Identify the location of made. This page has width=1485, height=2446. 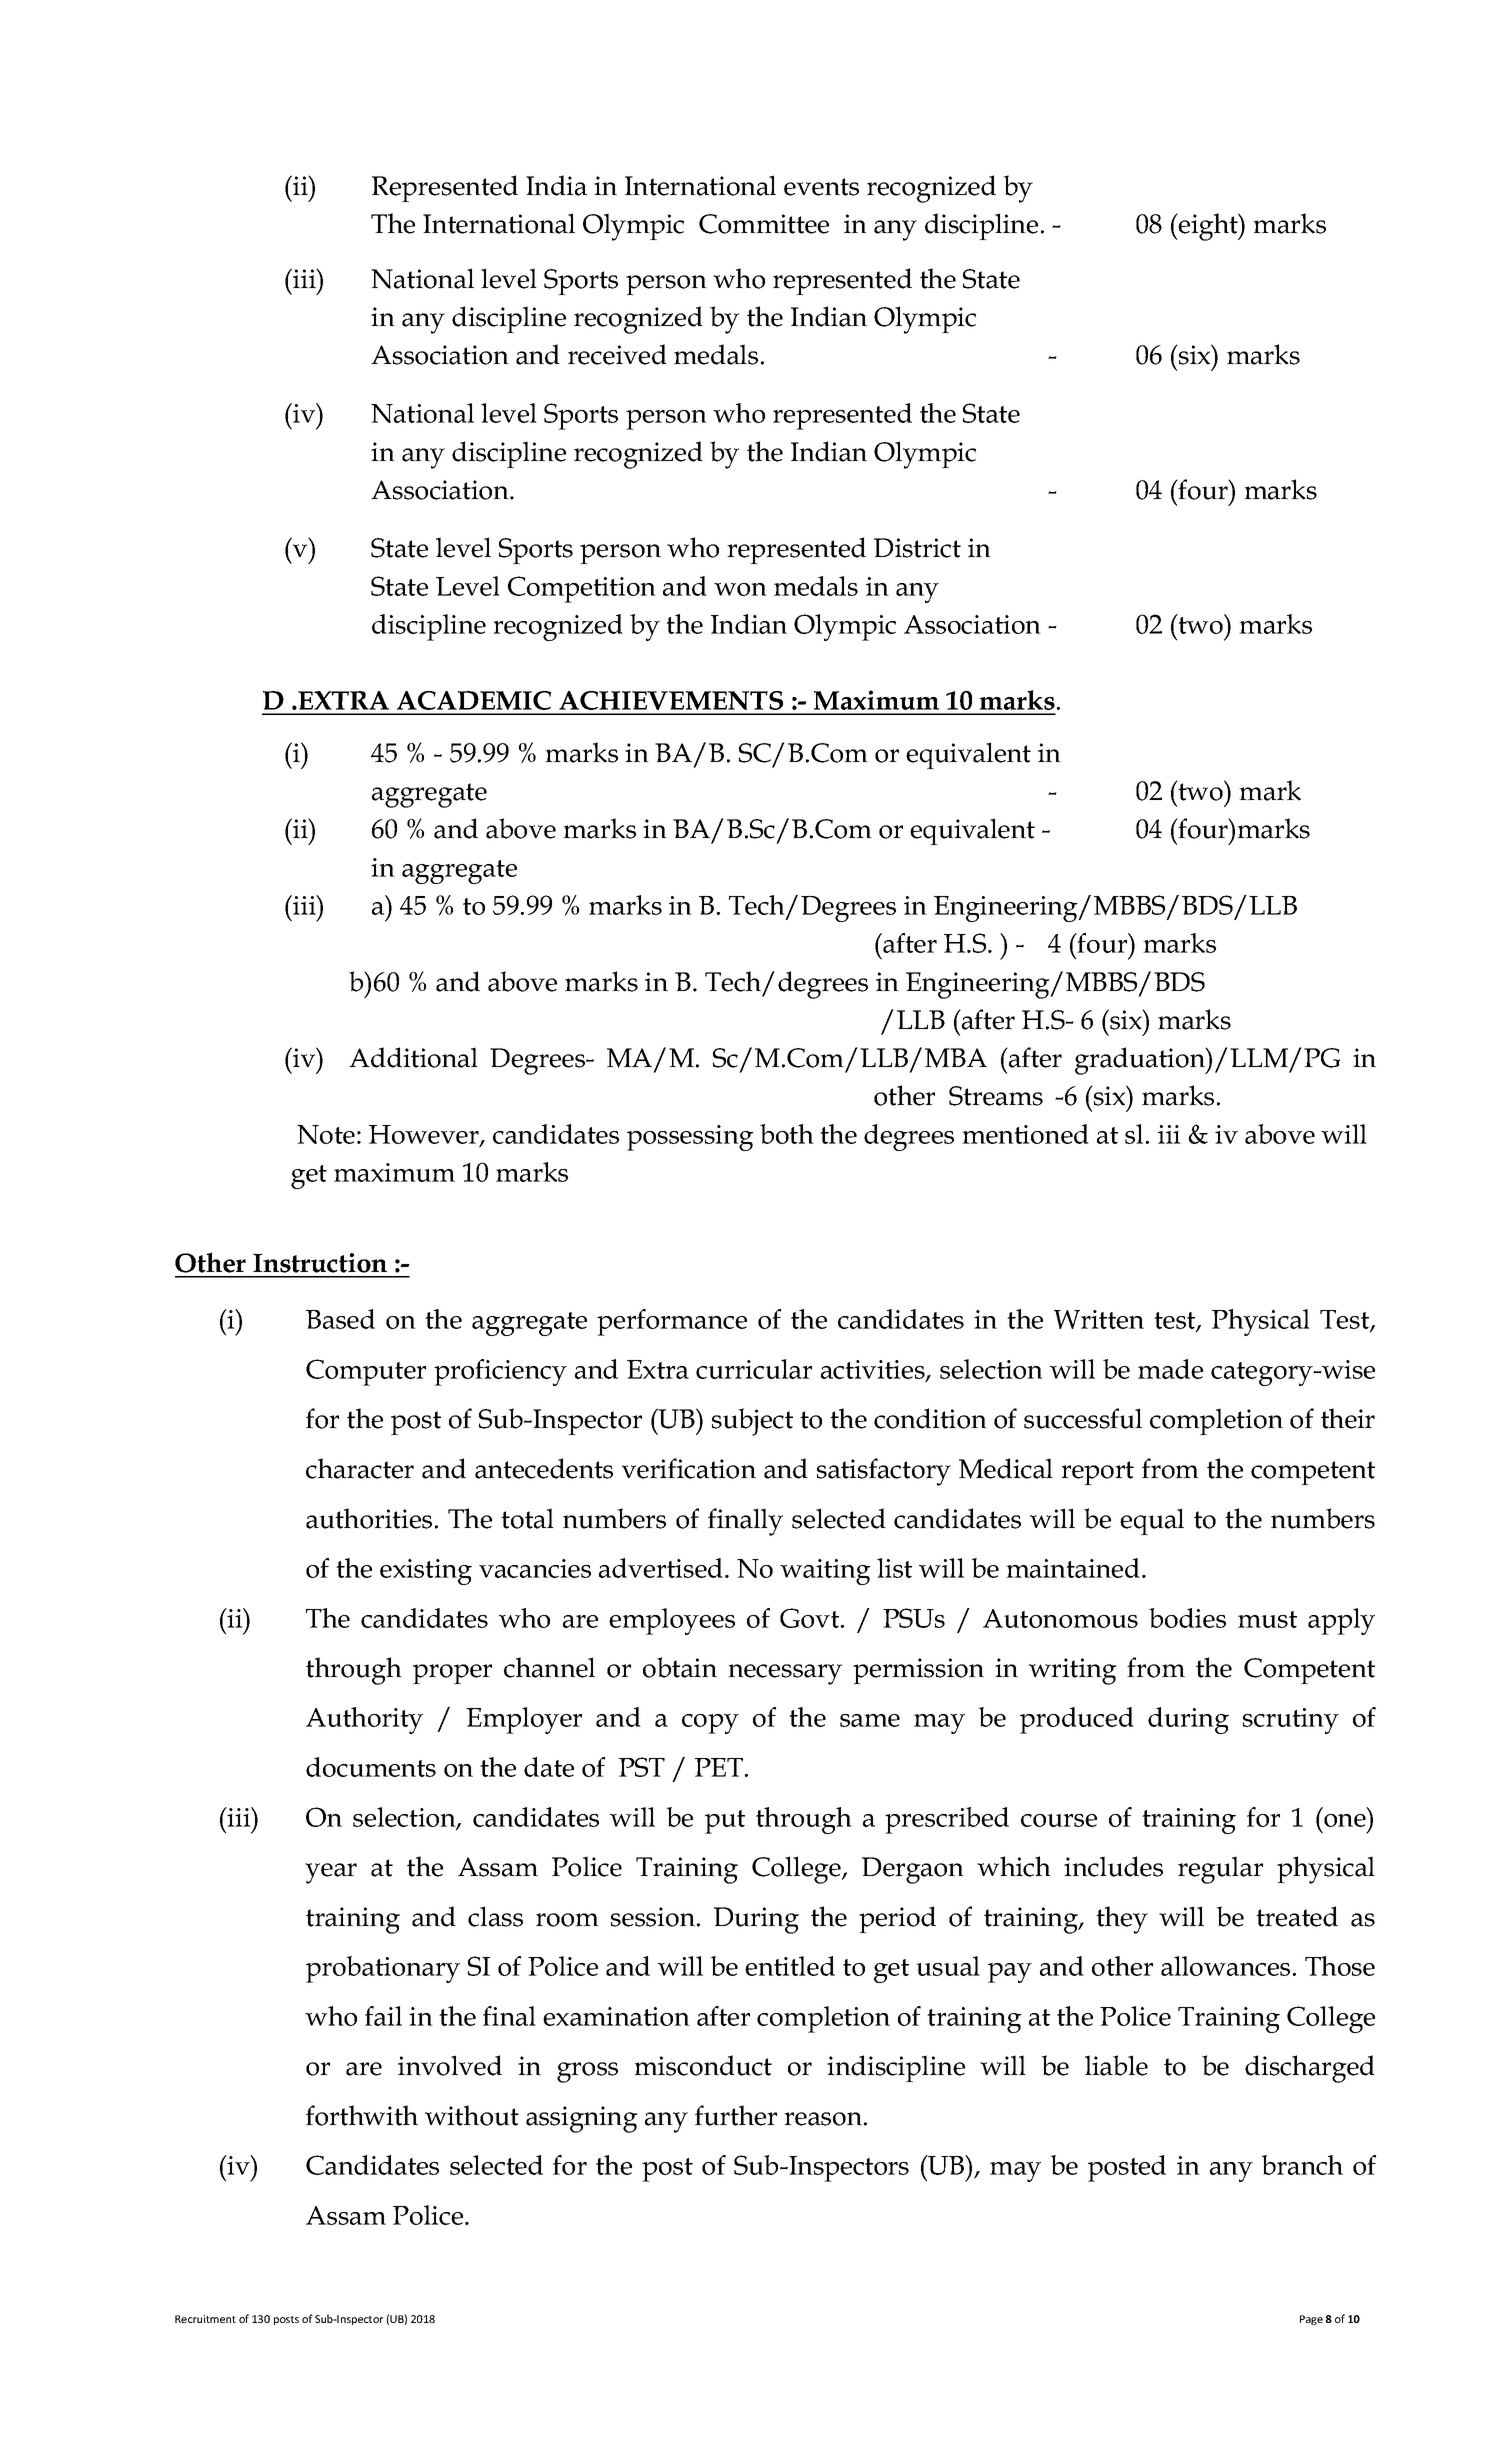
(1170, 1369).
